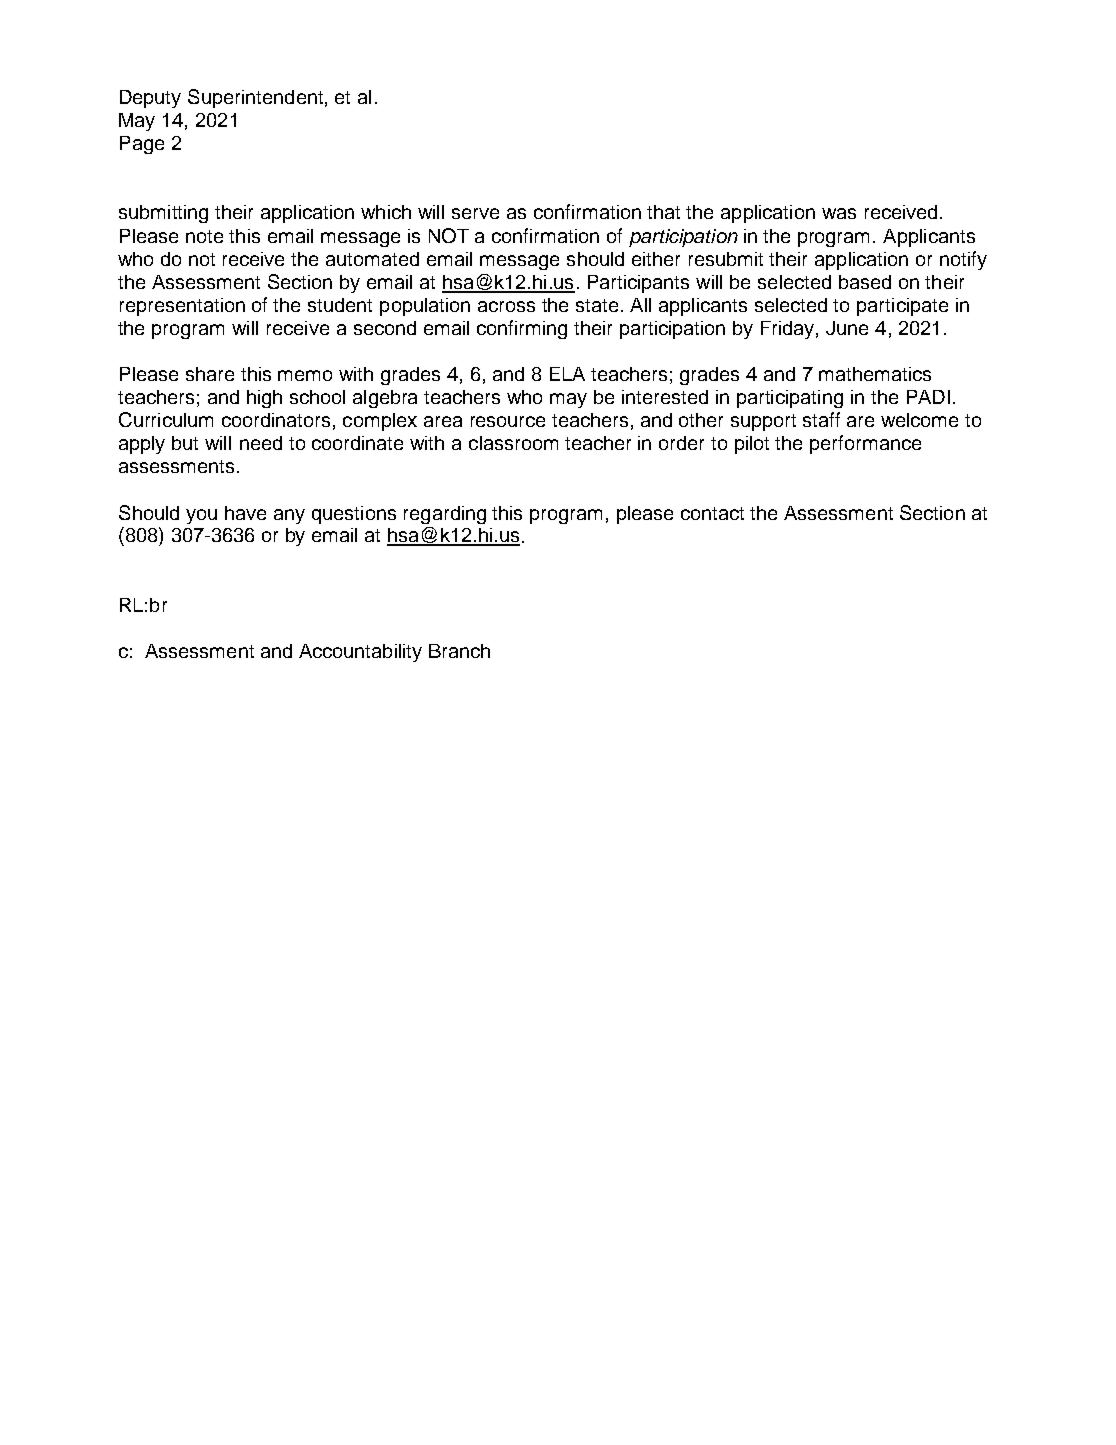  Describe the element at coordinates (567, 374) in the image. I see `ELA` at that location.
